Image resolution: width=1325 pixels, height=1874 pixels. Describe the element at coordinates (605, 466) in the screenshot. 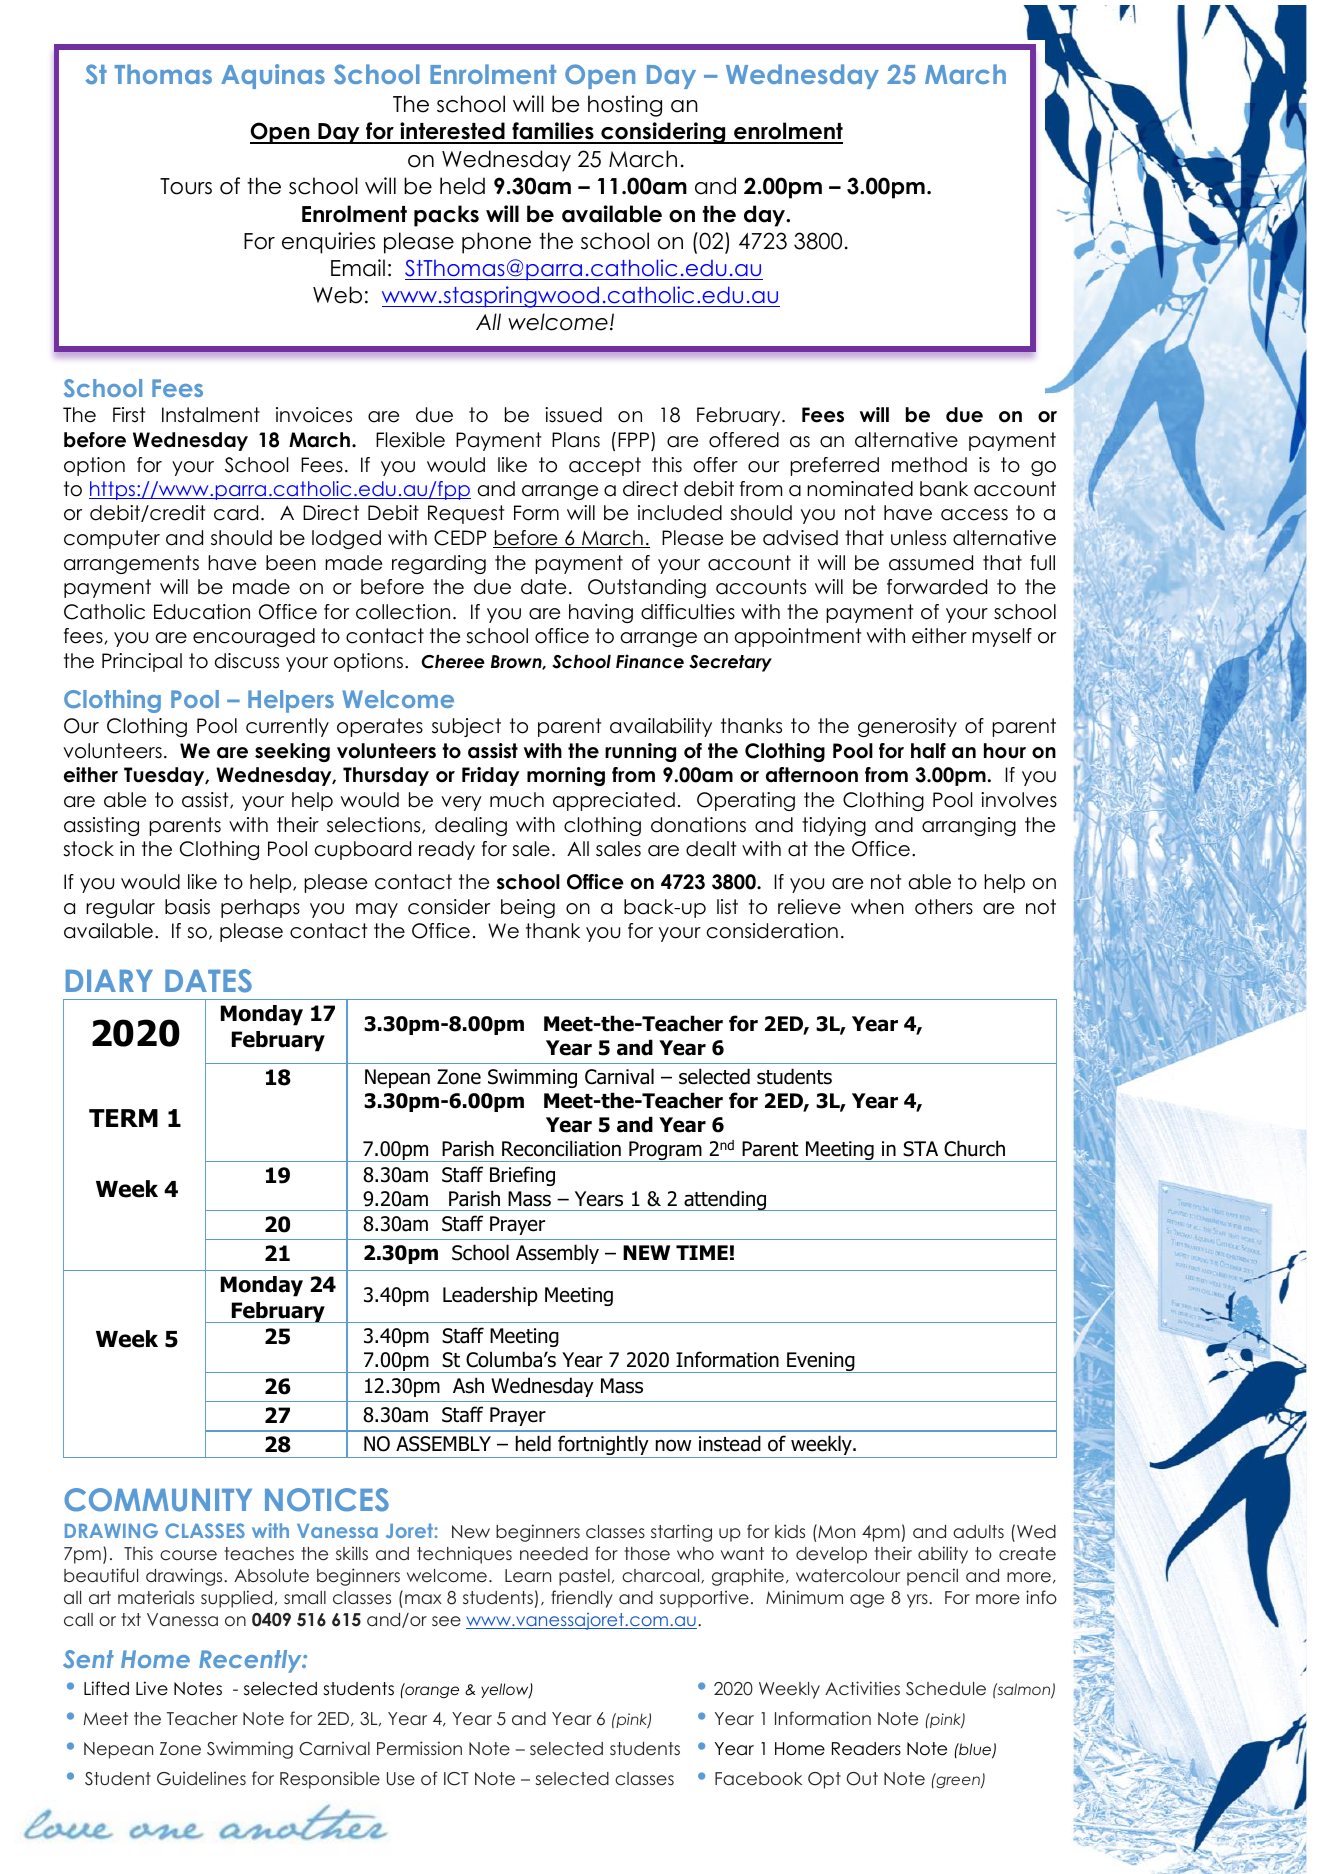

I see `accept` at that location.
